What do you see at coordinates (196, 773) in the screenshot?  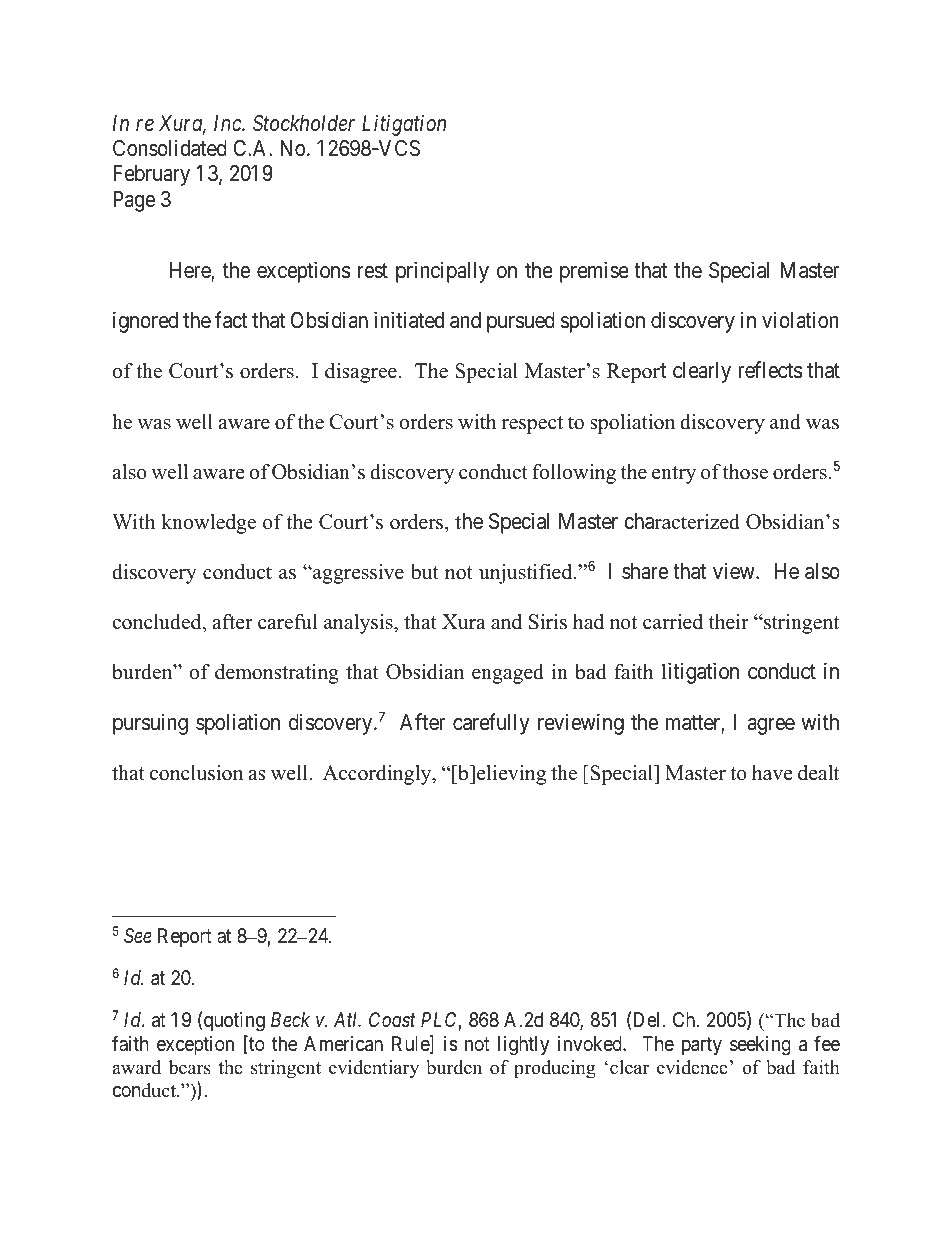 I see `conclusion` at bounding box center [196, 773].
